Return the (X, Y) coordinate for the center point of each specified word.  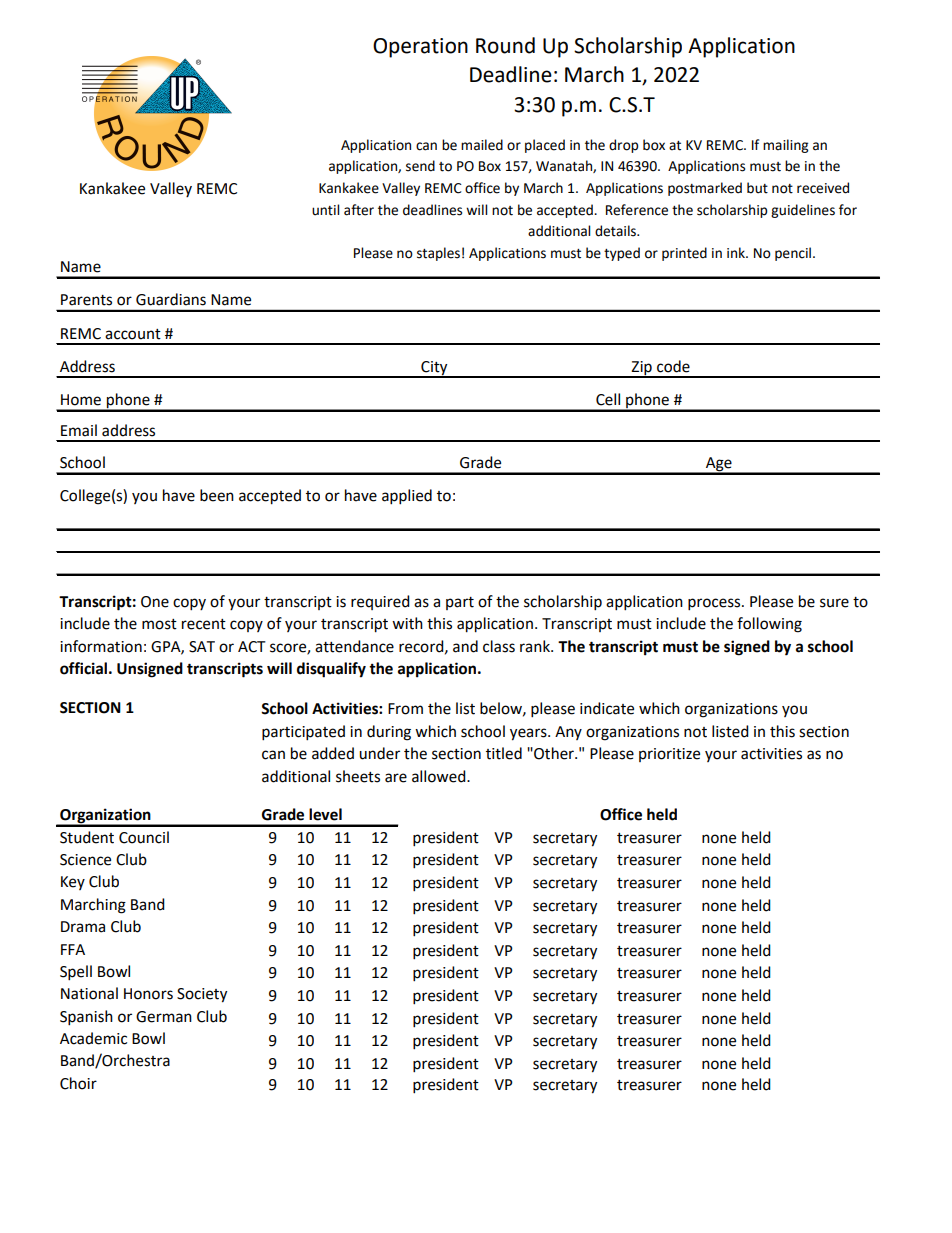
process (715, 604)
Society (202, 995)
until (325, 210)
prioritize (669, 755)
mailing (785, 146)
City (434, 369)
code (673, 366)
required (380, 602)
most (159, 624)
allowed (440, 776)
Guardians (171, 299)
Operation (420, 48)
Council (144, 837)
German (164, 1017)
